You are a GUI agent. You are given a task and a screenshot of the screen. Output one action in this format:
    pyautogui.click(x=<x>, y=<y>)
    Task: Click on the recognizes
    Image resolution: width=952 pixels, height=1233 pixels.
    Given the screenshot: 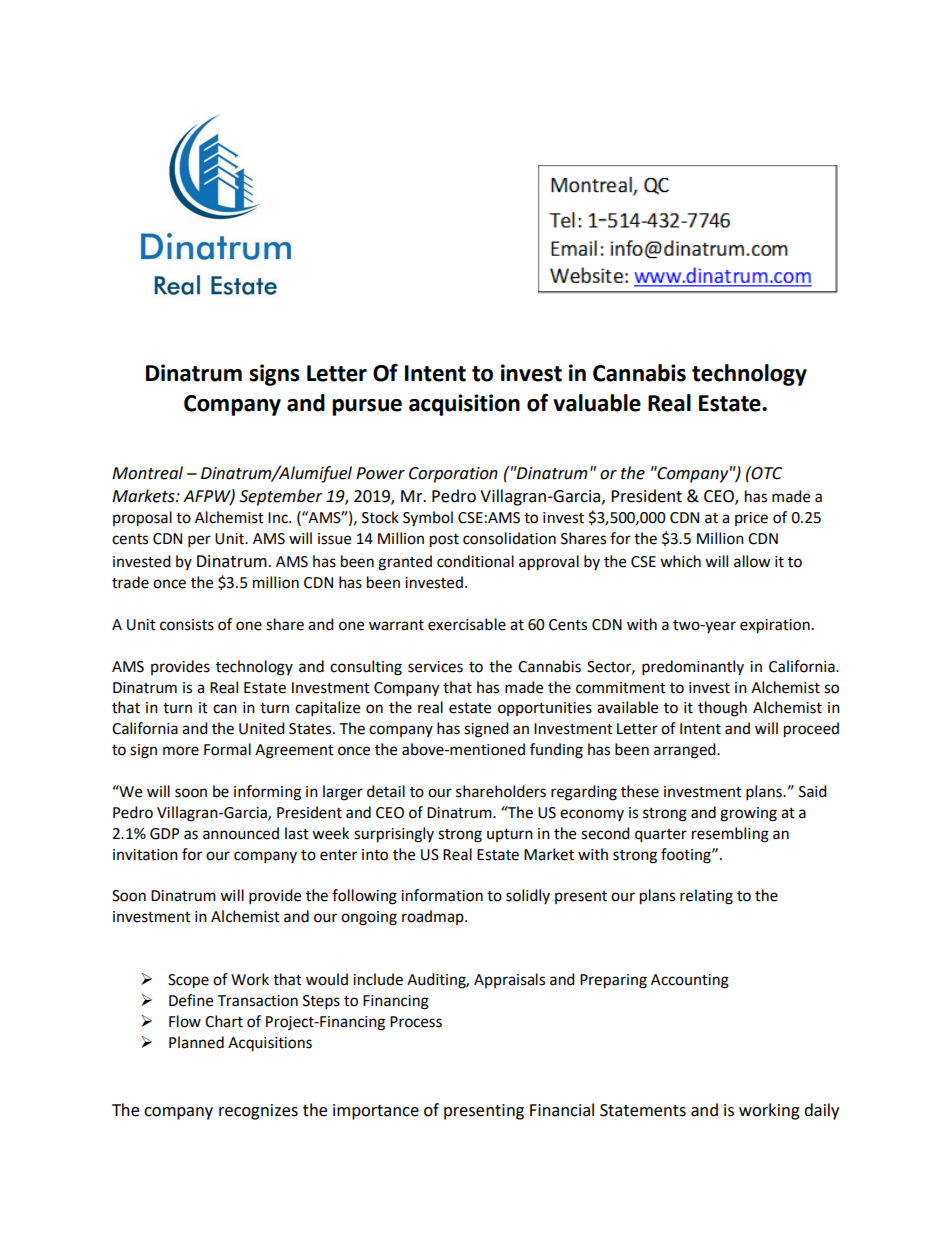 What is the action you would take?
    pyautogui.click(x=258, y=1112)
